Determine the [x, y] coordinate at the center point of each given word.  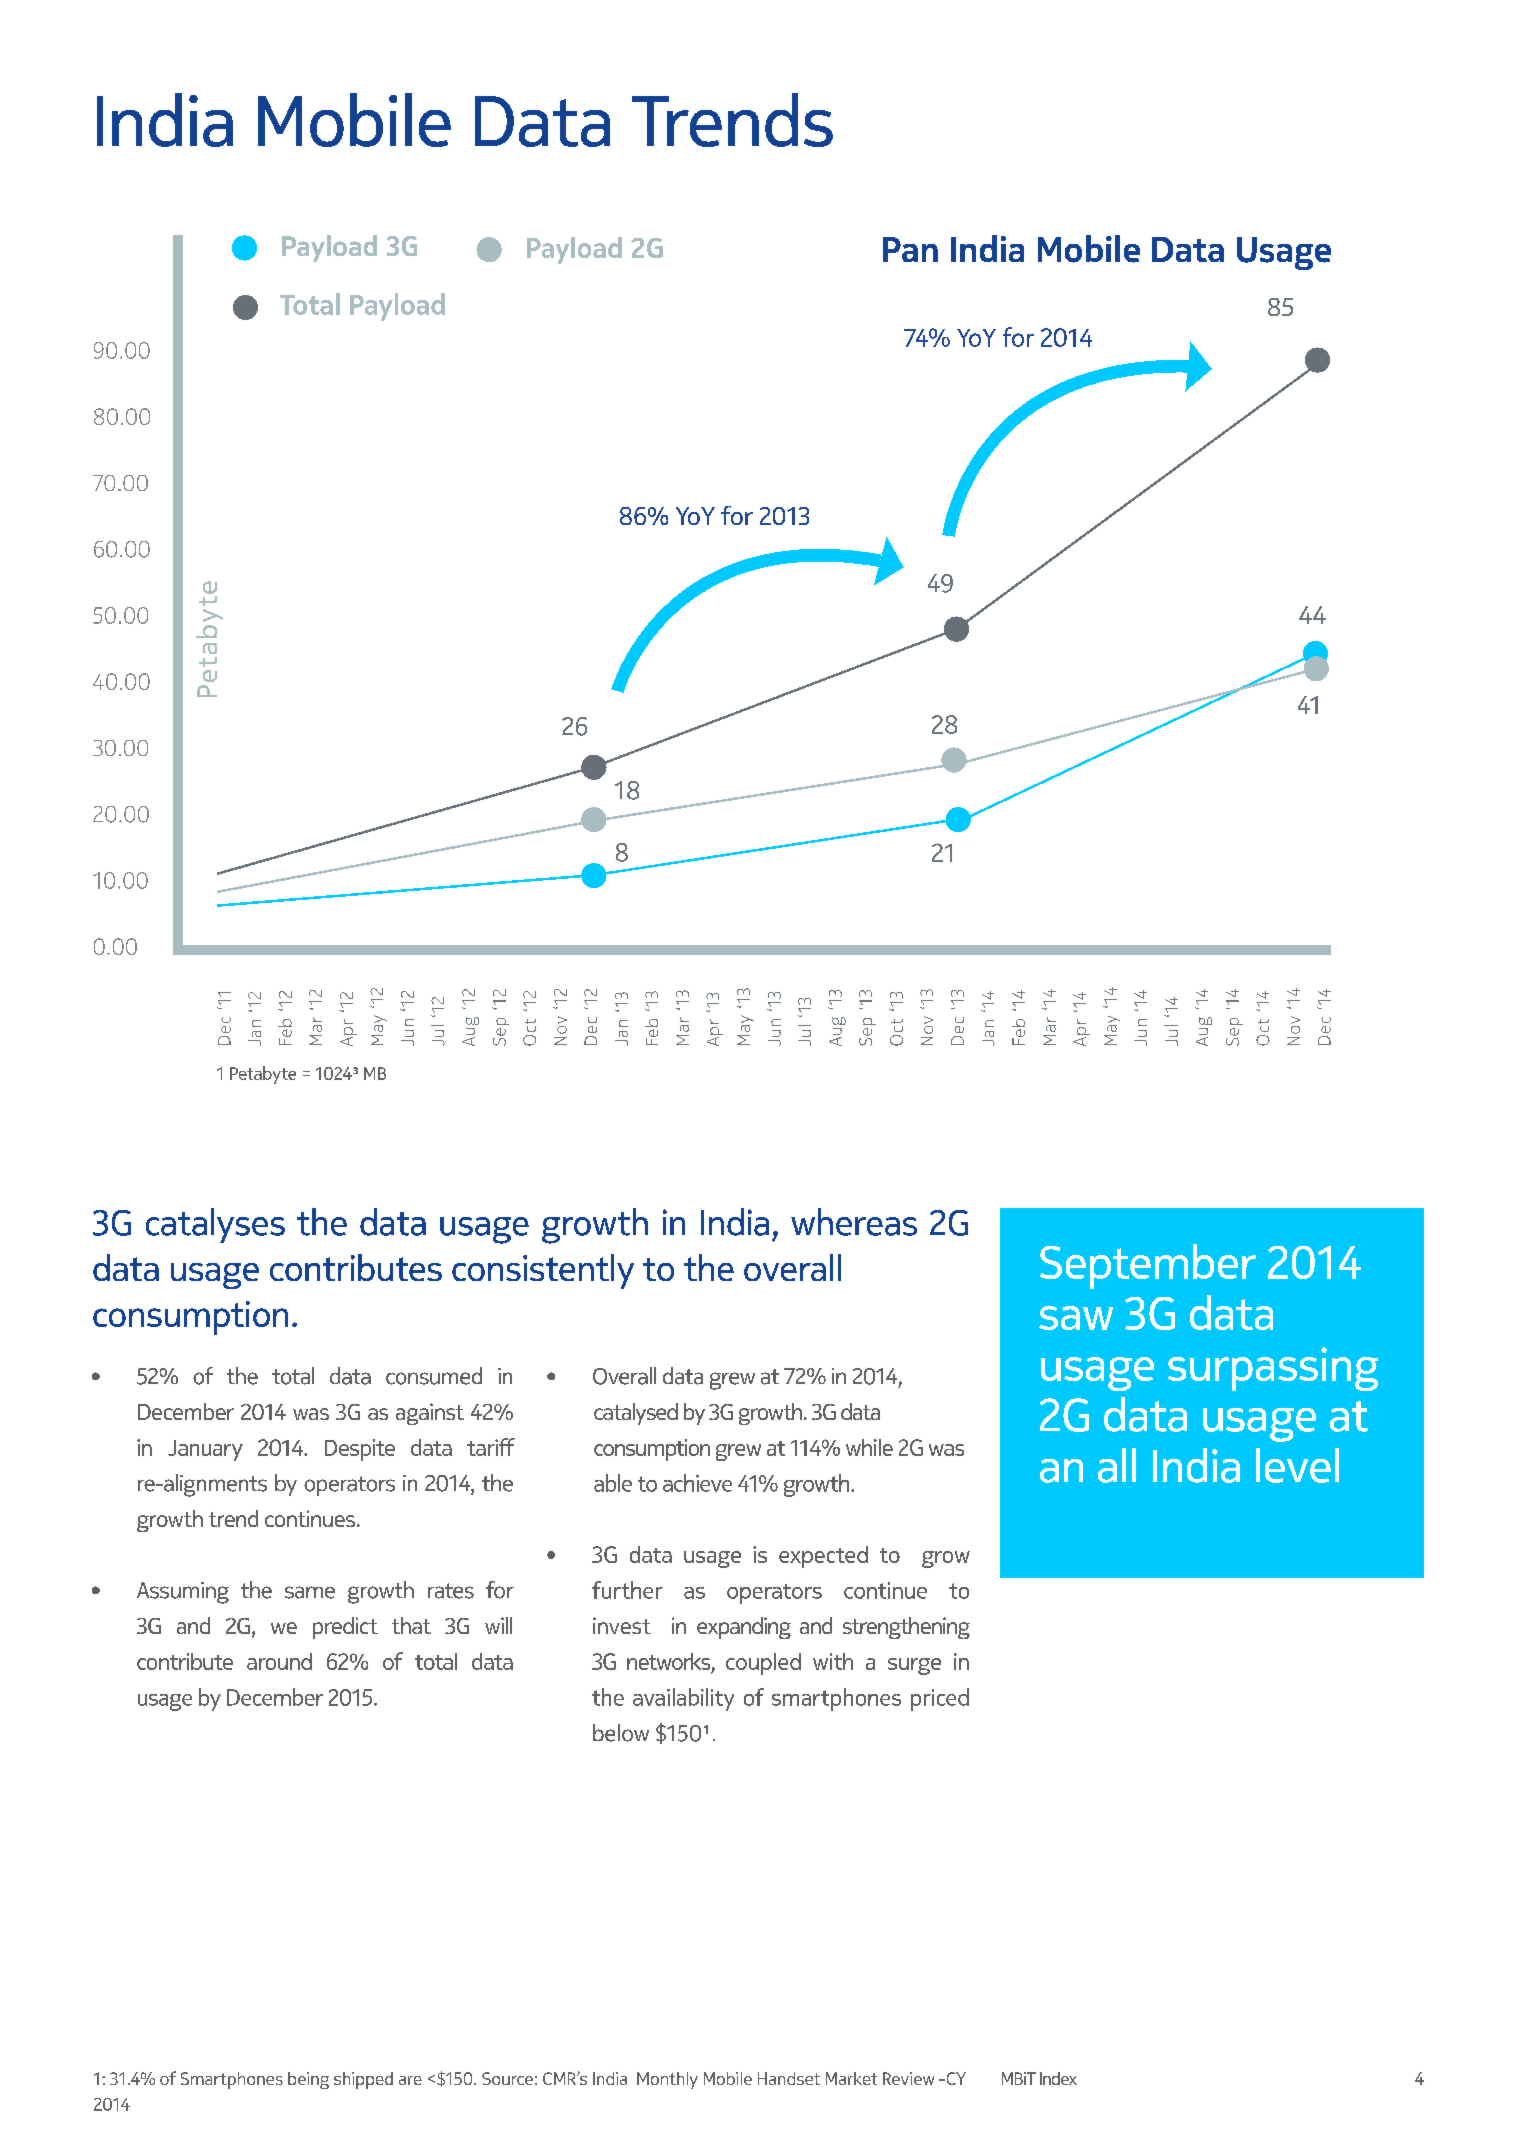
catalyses [215, 1225]
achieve [697, 1483]
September [1148, 1266]
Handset [789, 2078]
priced [940, 1699]
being [308, 2080]
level [1297, 1465]
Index [1058, 2078]
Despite [360, 1450]
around [279, 1661]
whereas [854, 1222]
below [621, 1733]
